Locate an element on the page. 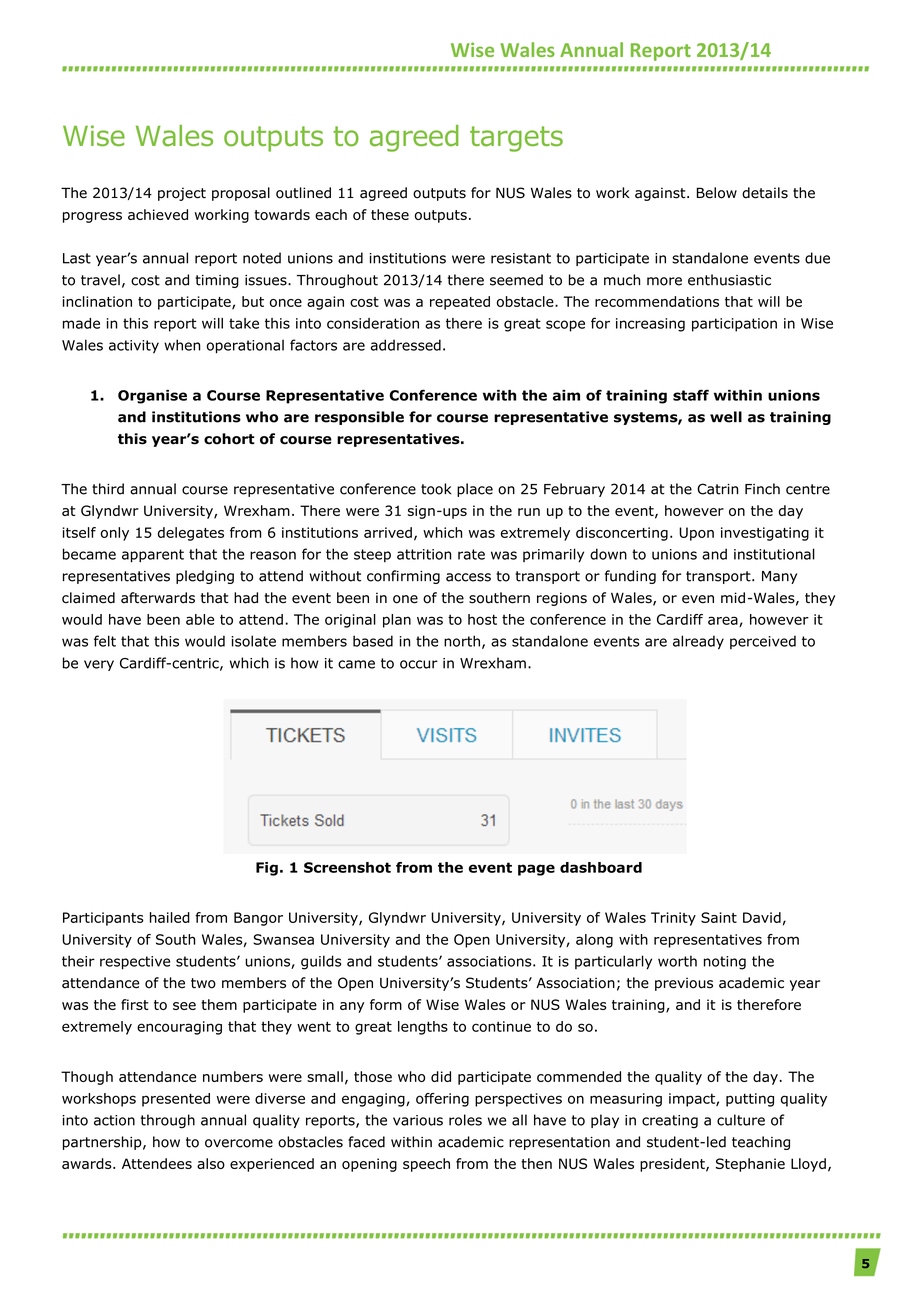 The height and width of the image is (1308, 924). roles is located at coordinates (465, 1120).
